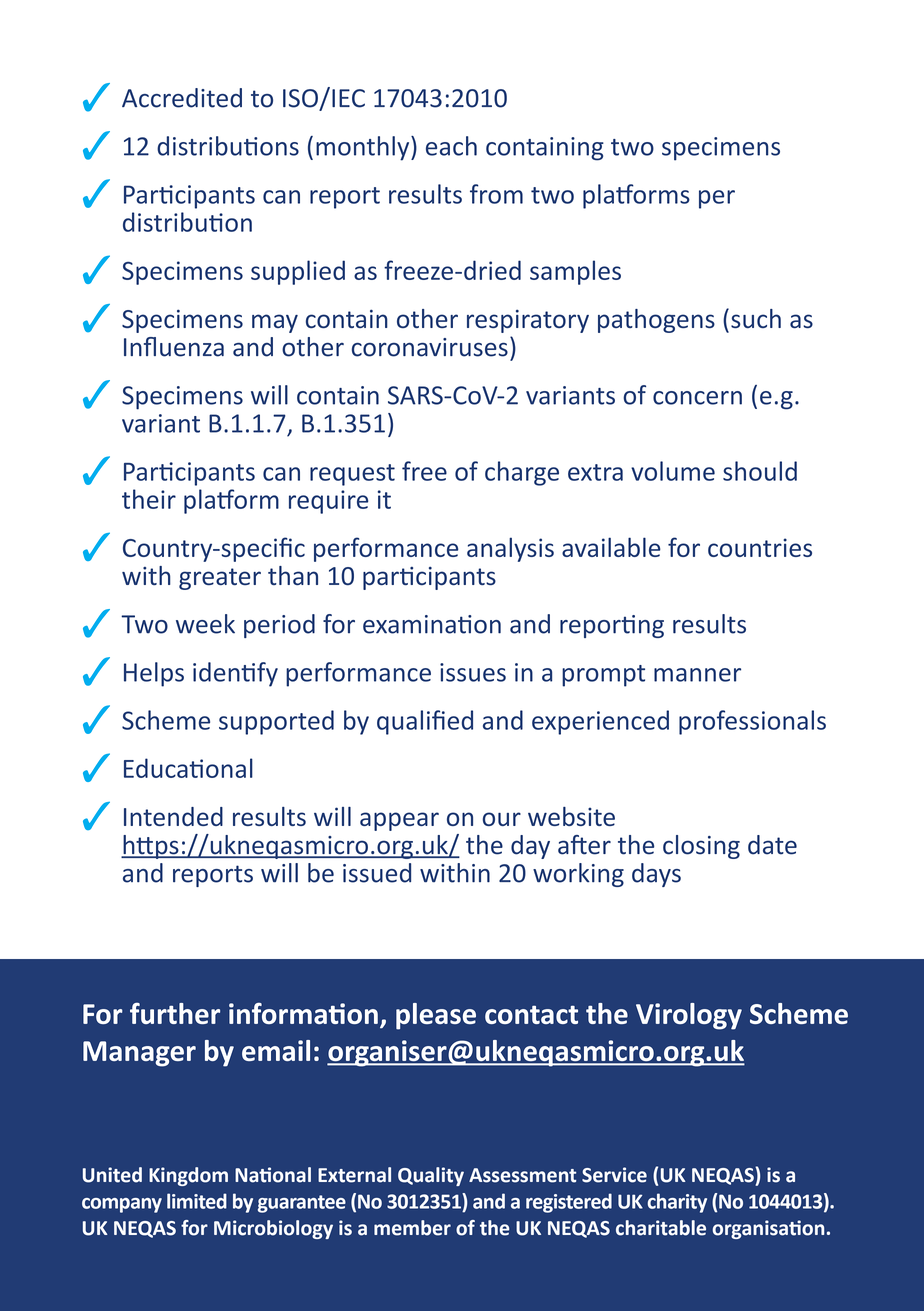  I want to click on Quality, so click(431, 1176).
